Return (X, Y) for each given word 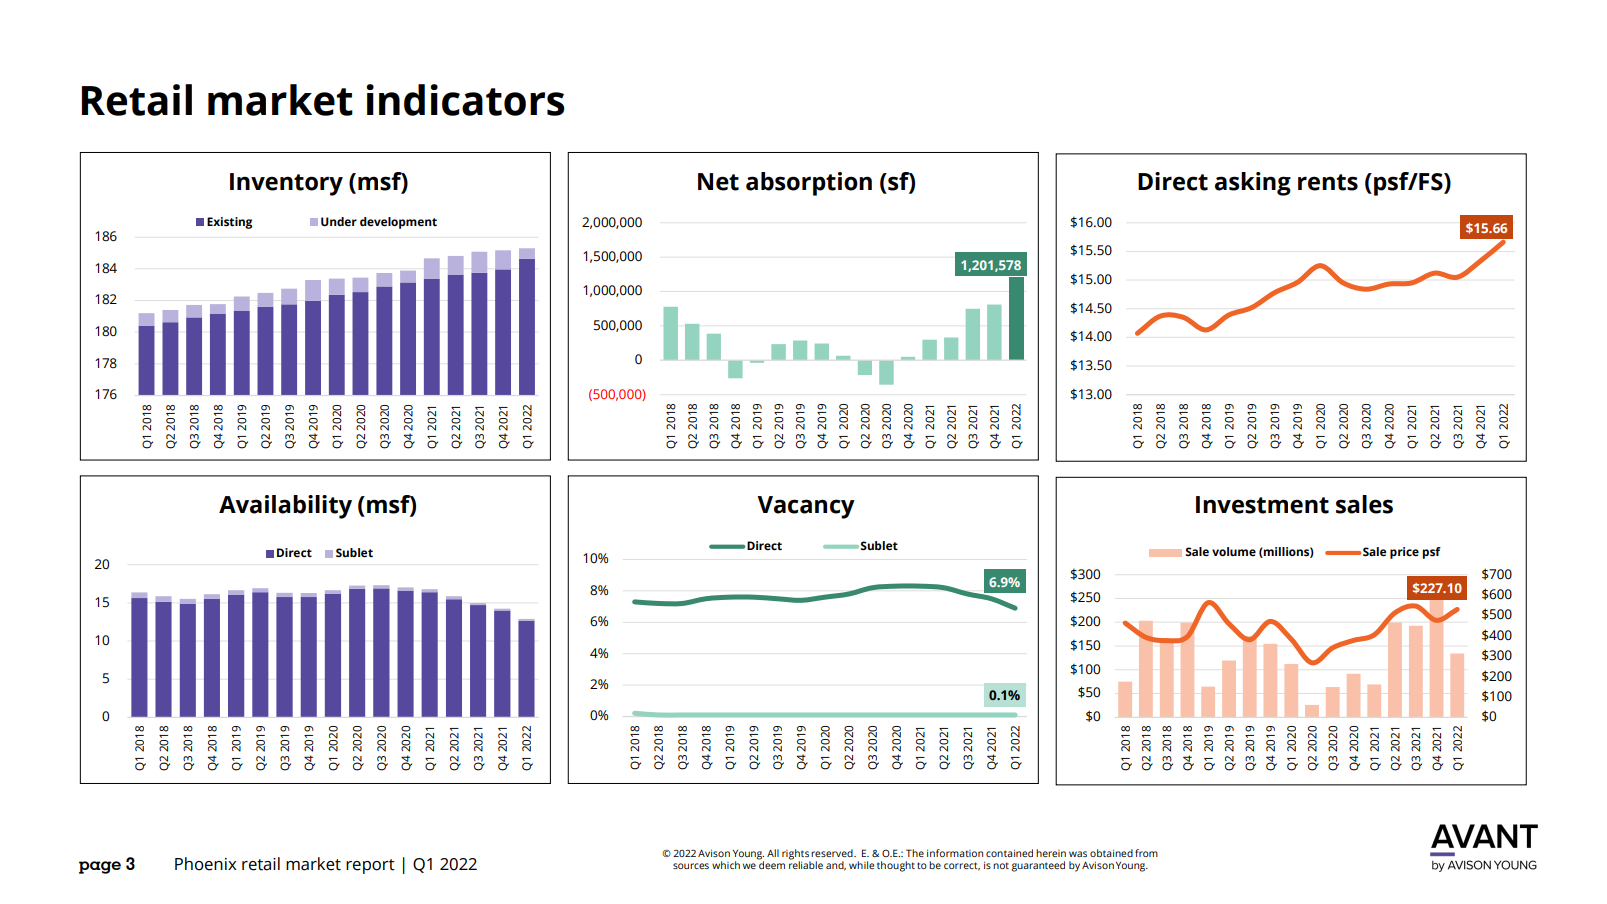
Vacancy (806, 507)
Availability (285, 507)
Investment (1262, 505)
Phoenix (206, 864)
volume (1234, 551)
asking (1253, 184)
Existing (229, 223)
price (1404, 553)
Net (718, 182)
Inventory (286, 184)
